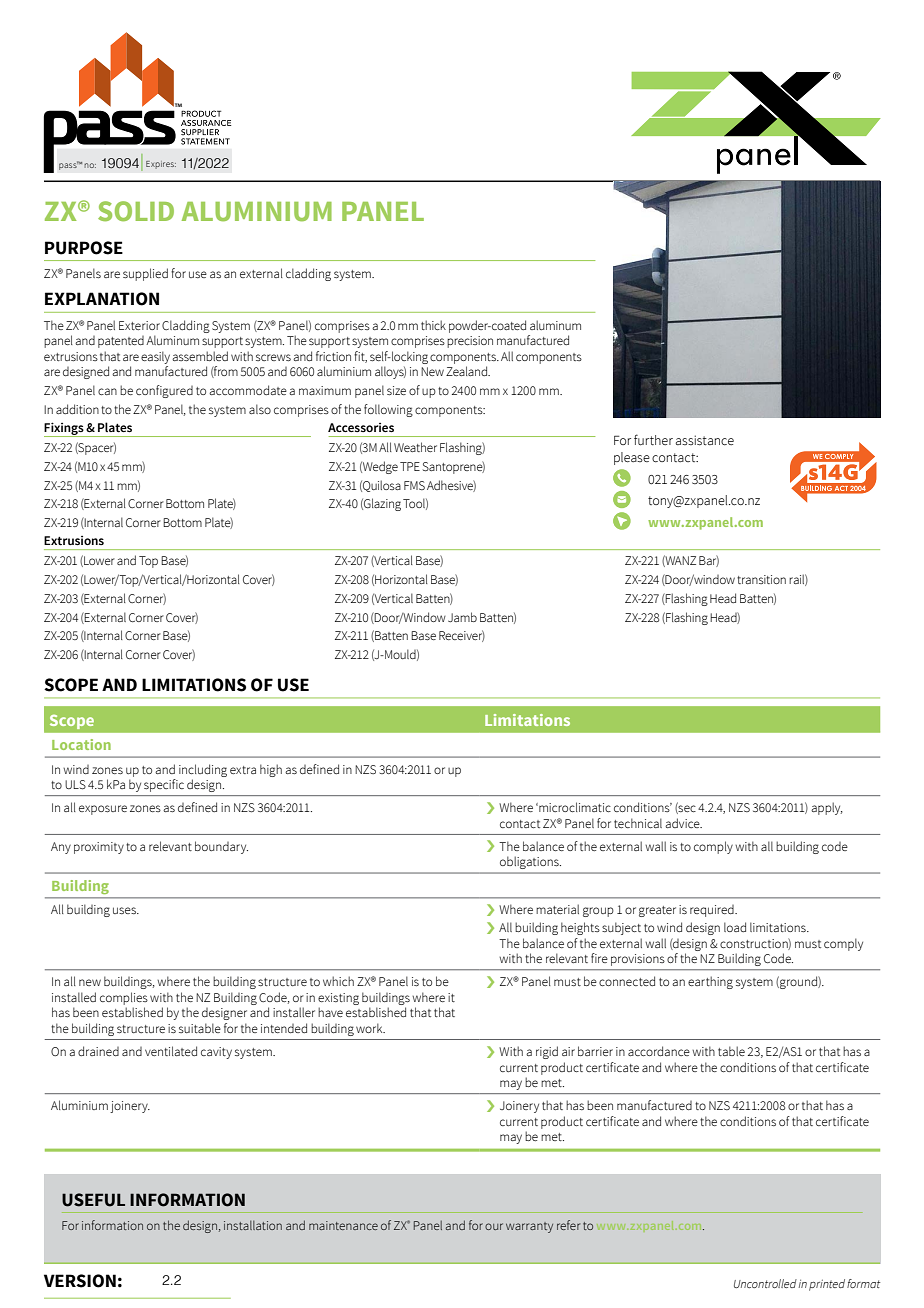  What do you see at coordinates (370, 1028) in the image?
I see `work` at bounding box center [370, 1028].
